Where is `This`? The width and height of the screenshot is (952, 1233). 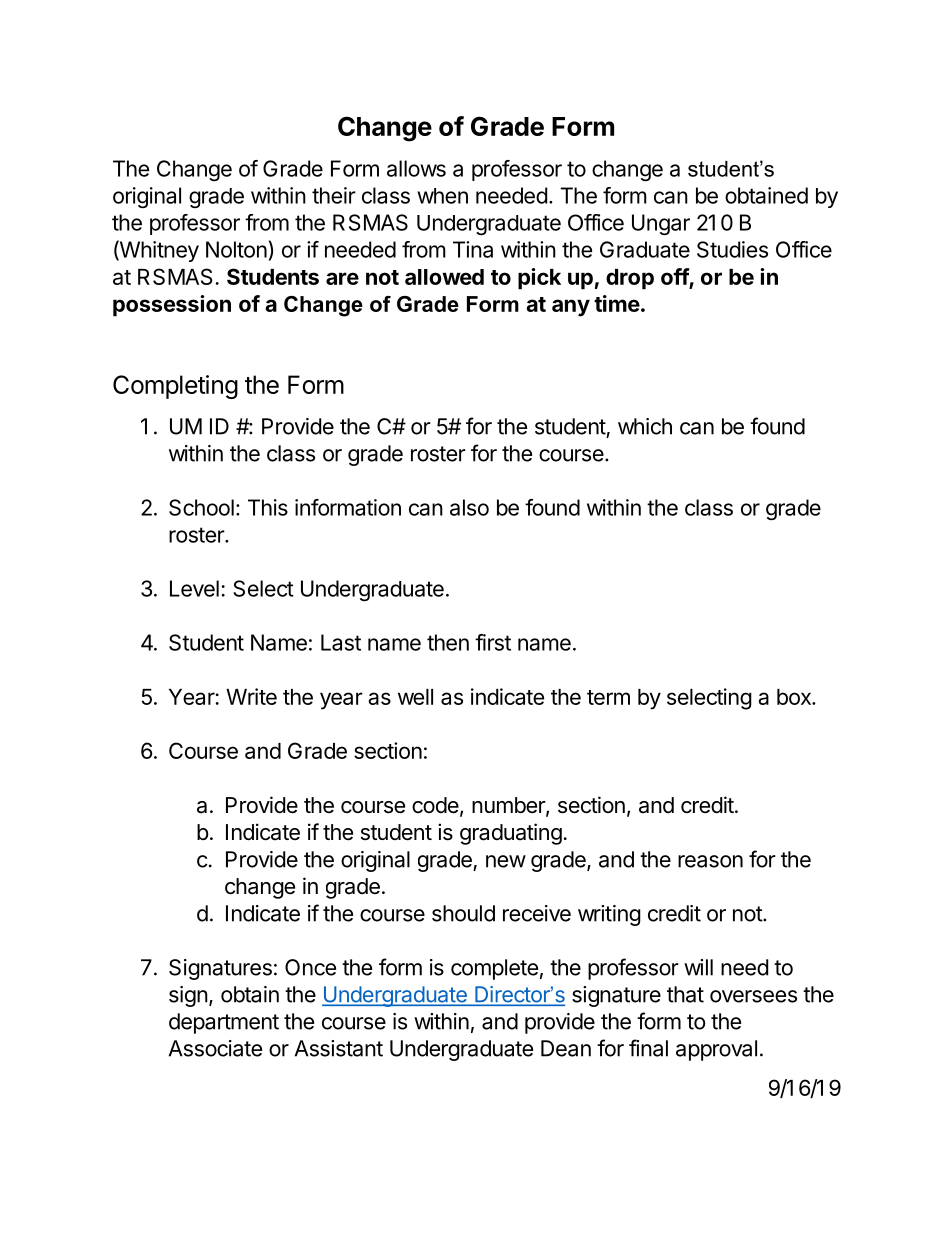 This is located at coordinates (268, 507).
